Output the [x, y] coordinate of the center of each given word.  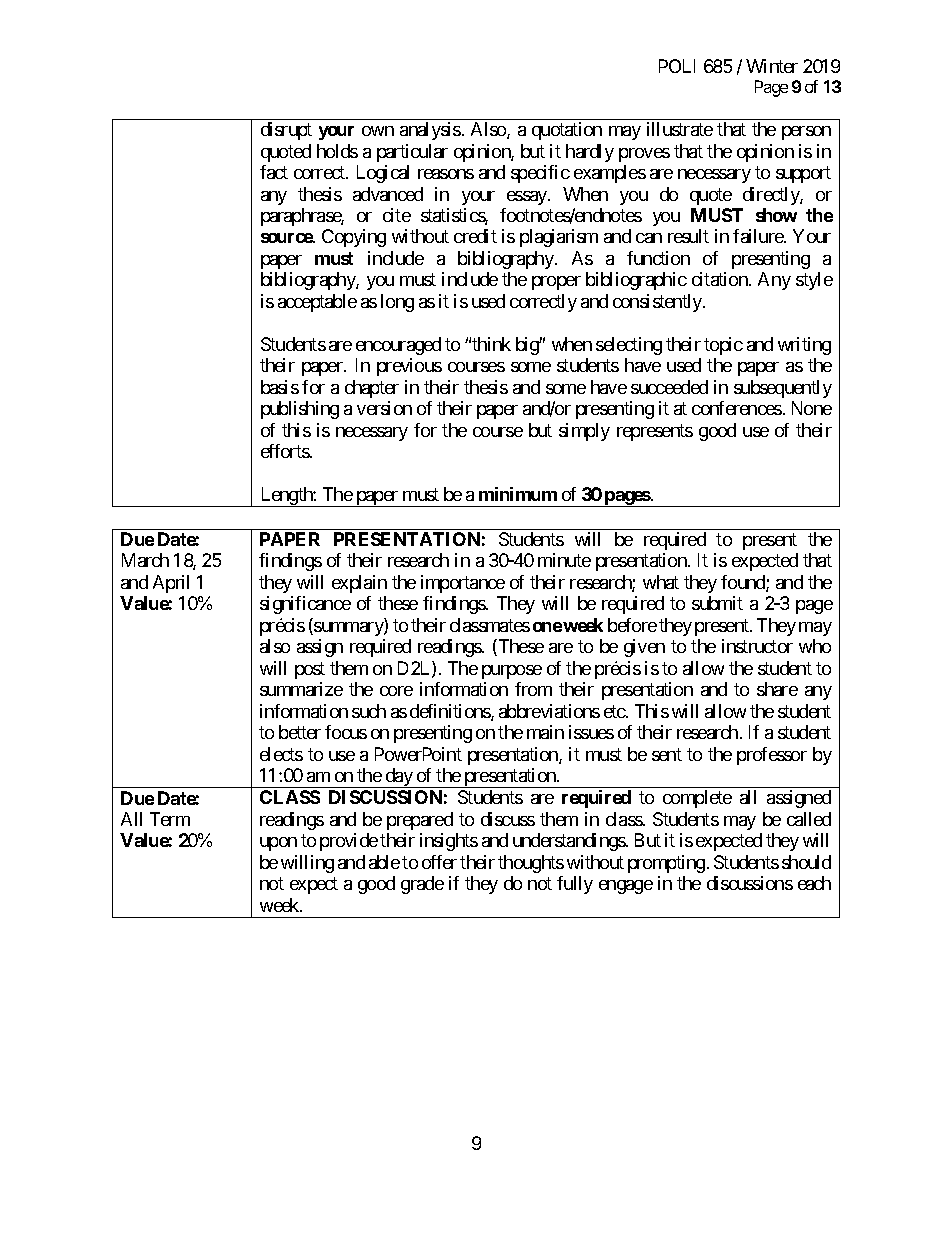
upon [278, 844]
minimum [518, 494]
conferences [737, 408]
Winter [772, 66]
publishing [300, 410]
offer [439, 862]
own [378, 131]
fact [274, 172]
